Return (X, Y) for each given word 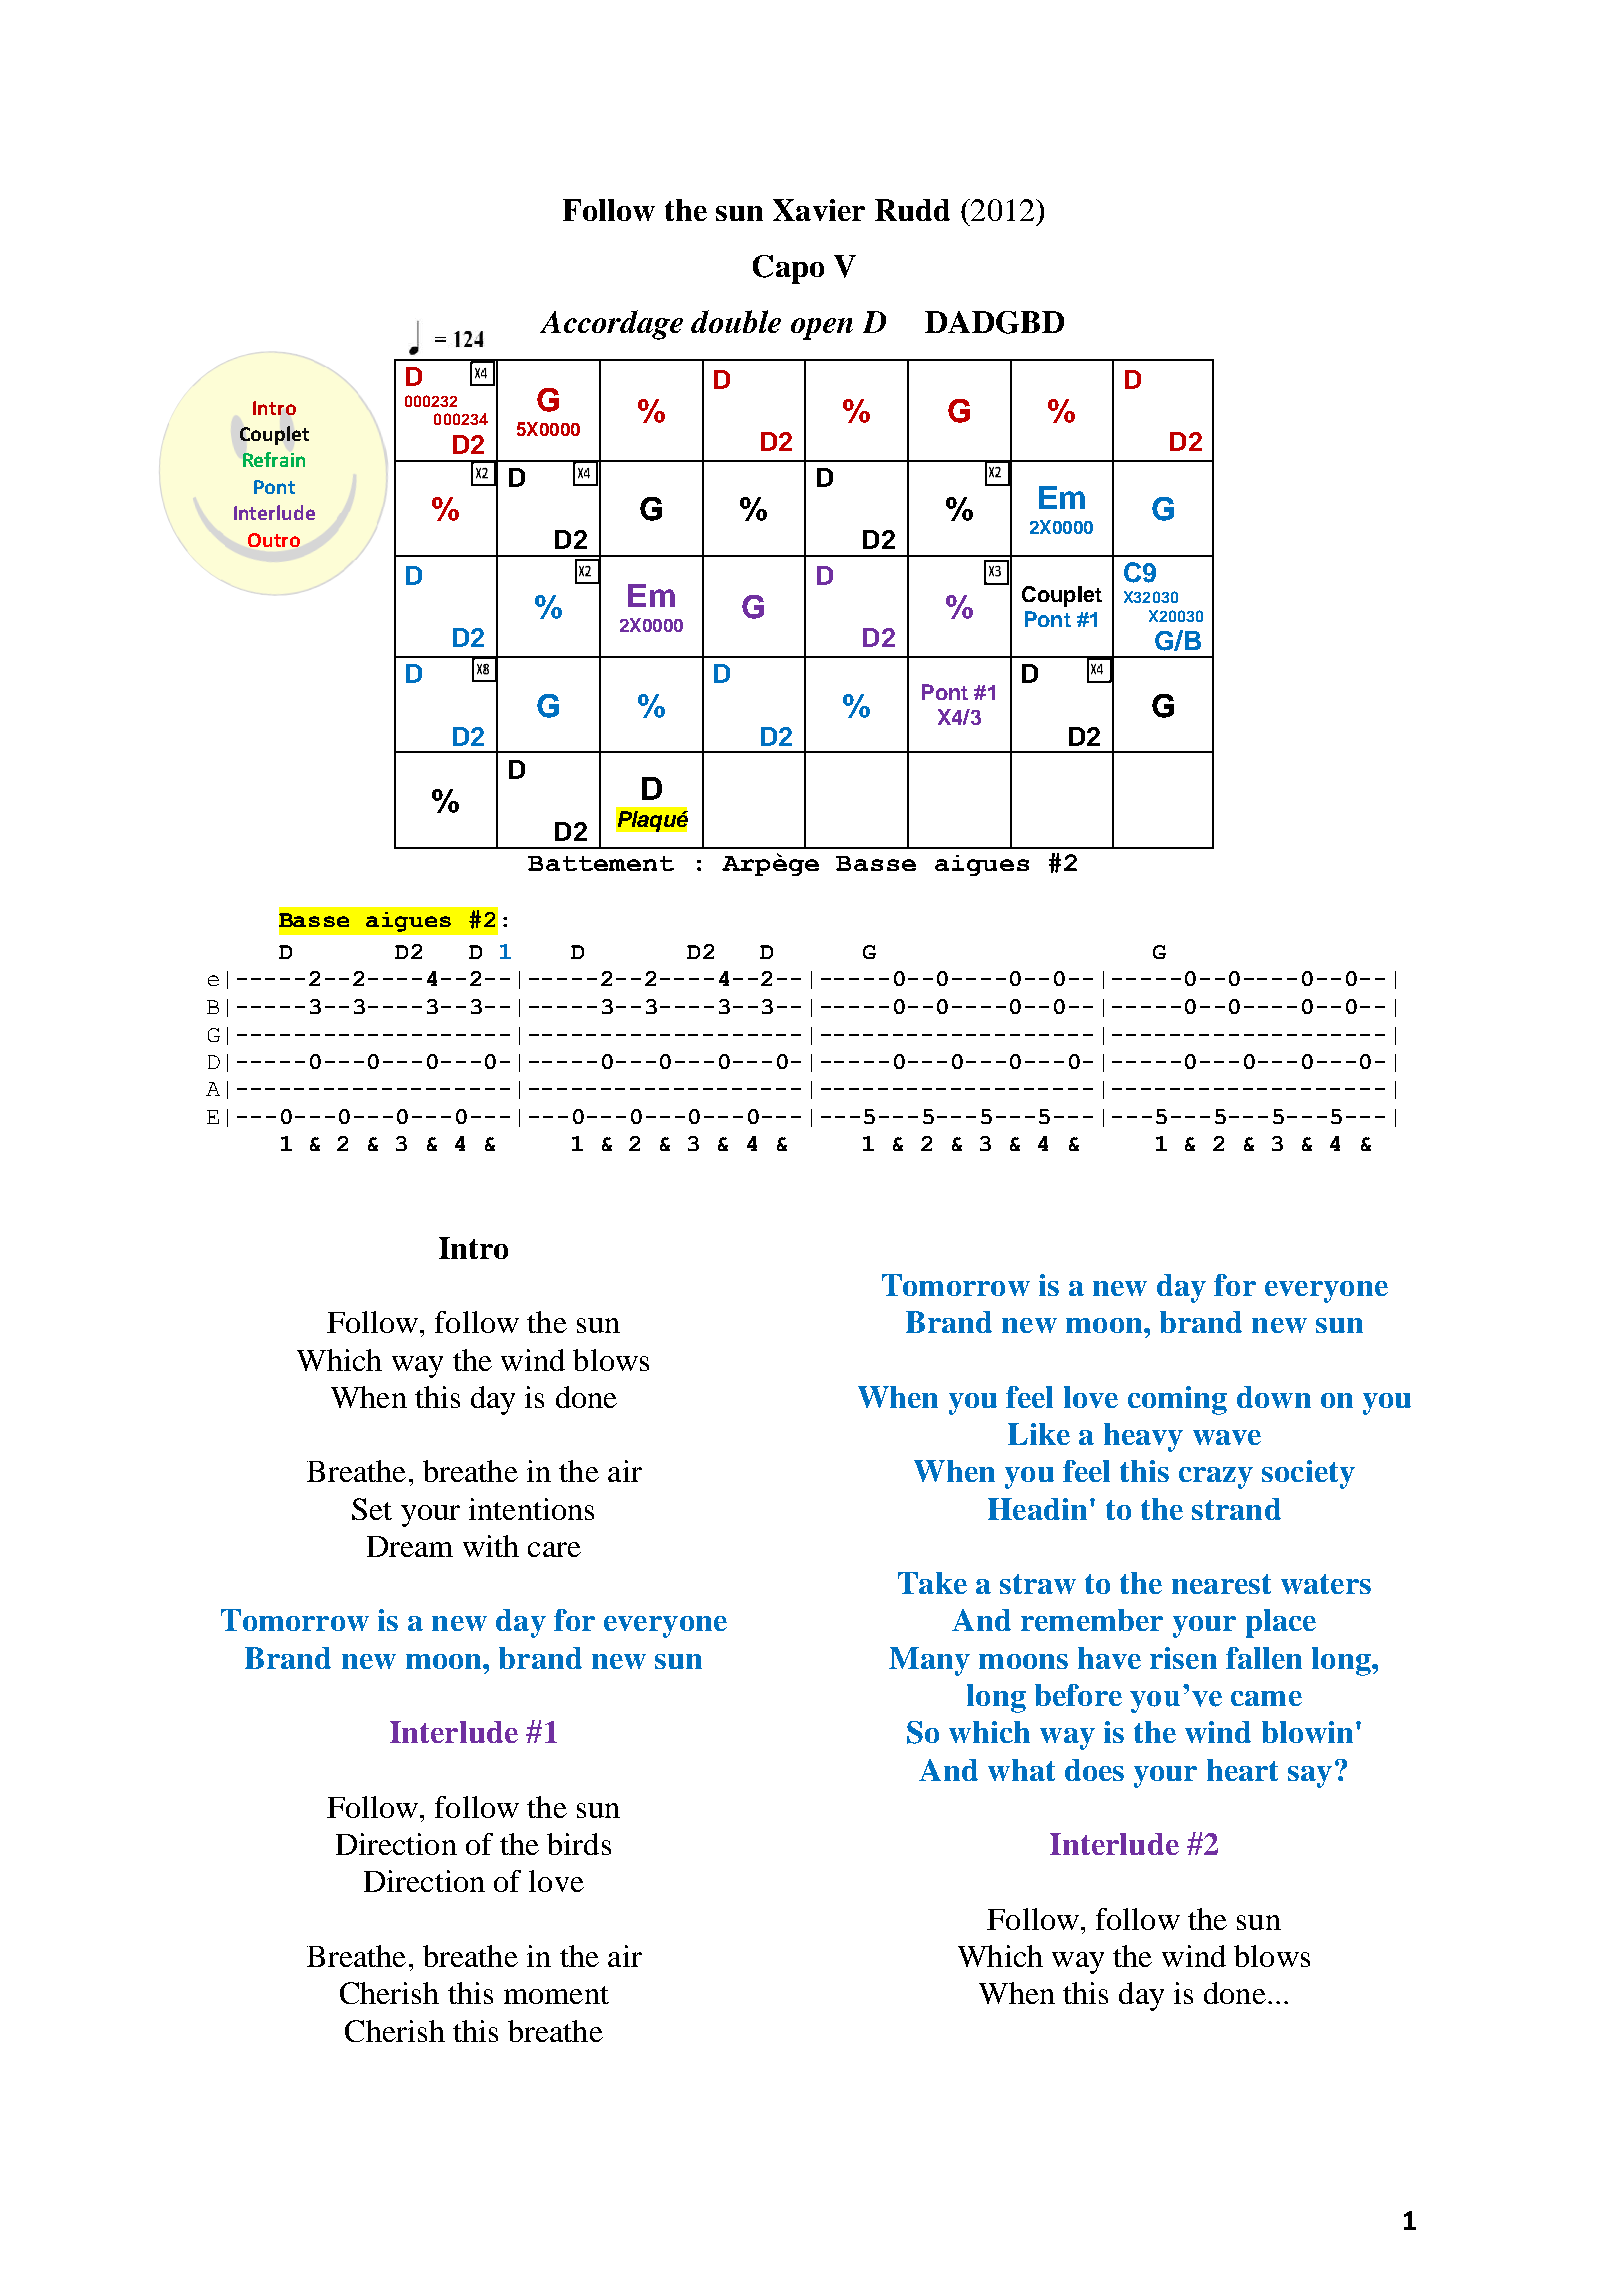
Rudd (912, 210)
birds (579, 1844)
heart (1242, 1770)
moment (556, 1995)
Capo (788, 269)
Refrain (274, 459)
